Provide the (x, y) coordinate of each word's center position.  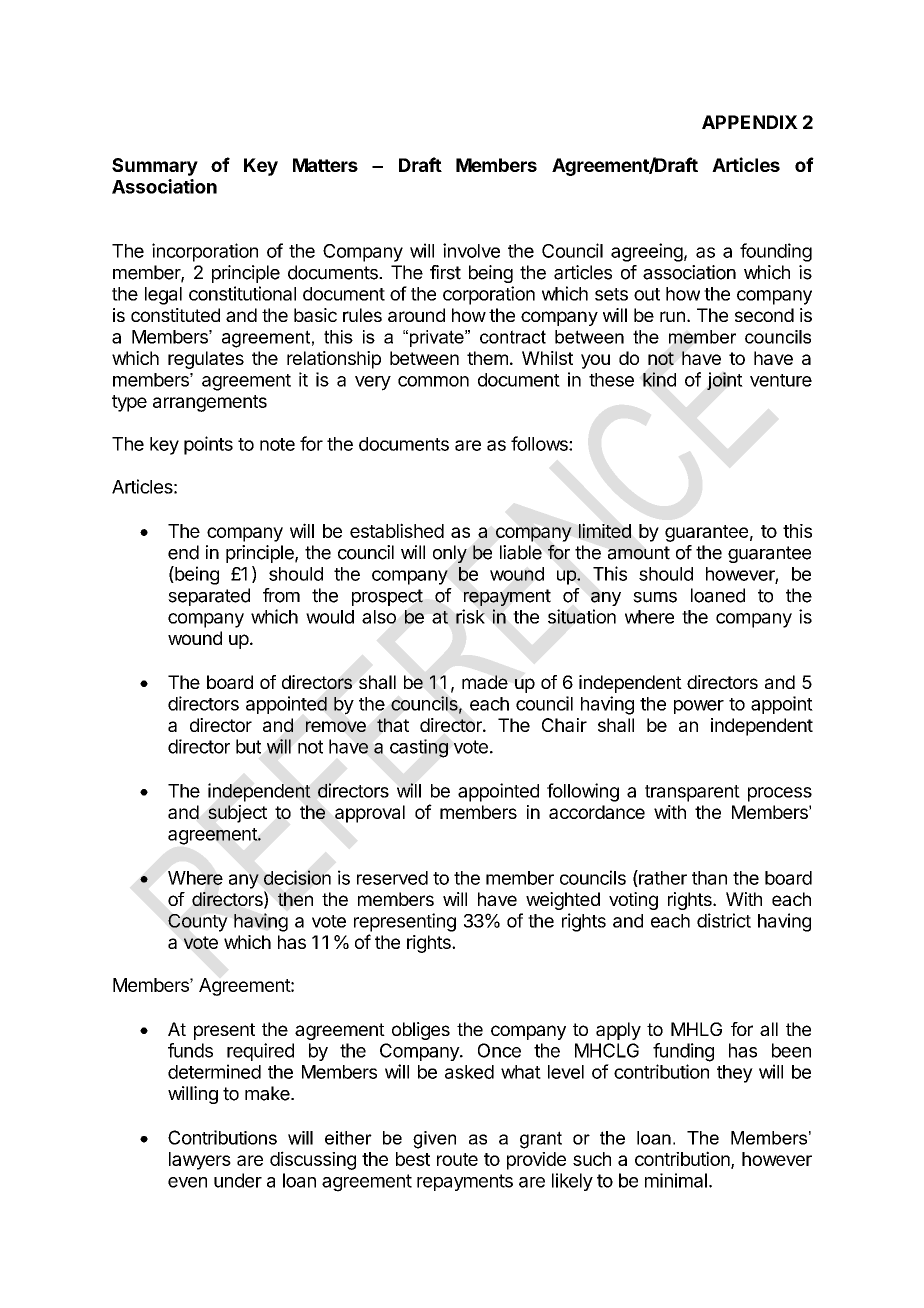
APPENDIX (750, 122)
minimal (676, 1180)
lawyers (200, 1161)
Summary (155, 167)
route (457, 1159)
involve (471, 250)
